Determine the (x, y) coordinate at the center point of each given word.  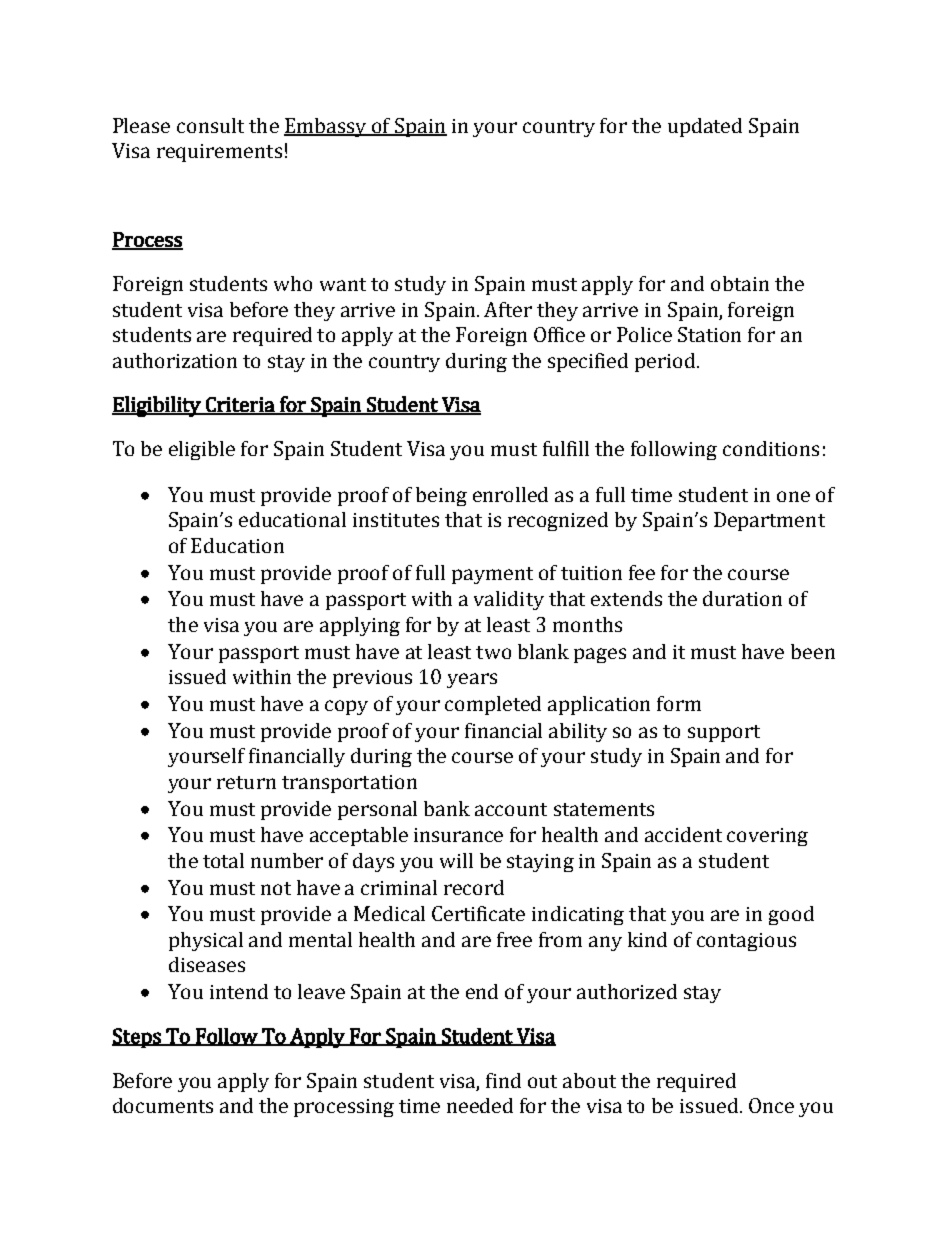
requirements (219, 153)
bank (447, 808)
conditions (771, 448)
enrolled (510, 494)
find (503, 1080)
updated (705, 127)
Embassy (326, 127)
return (246, 782)
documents (163, 1105)
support (724, 733)
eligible (202, 450)
